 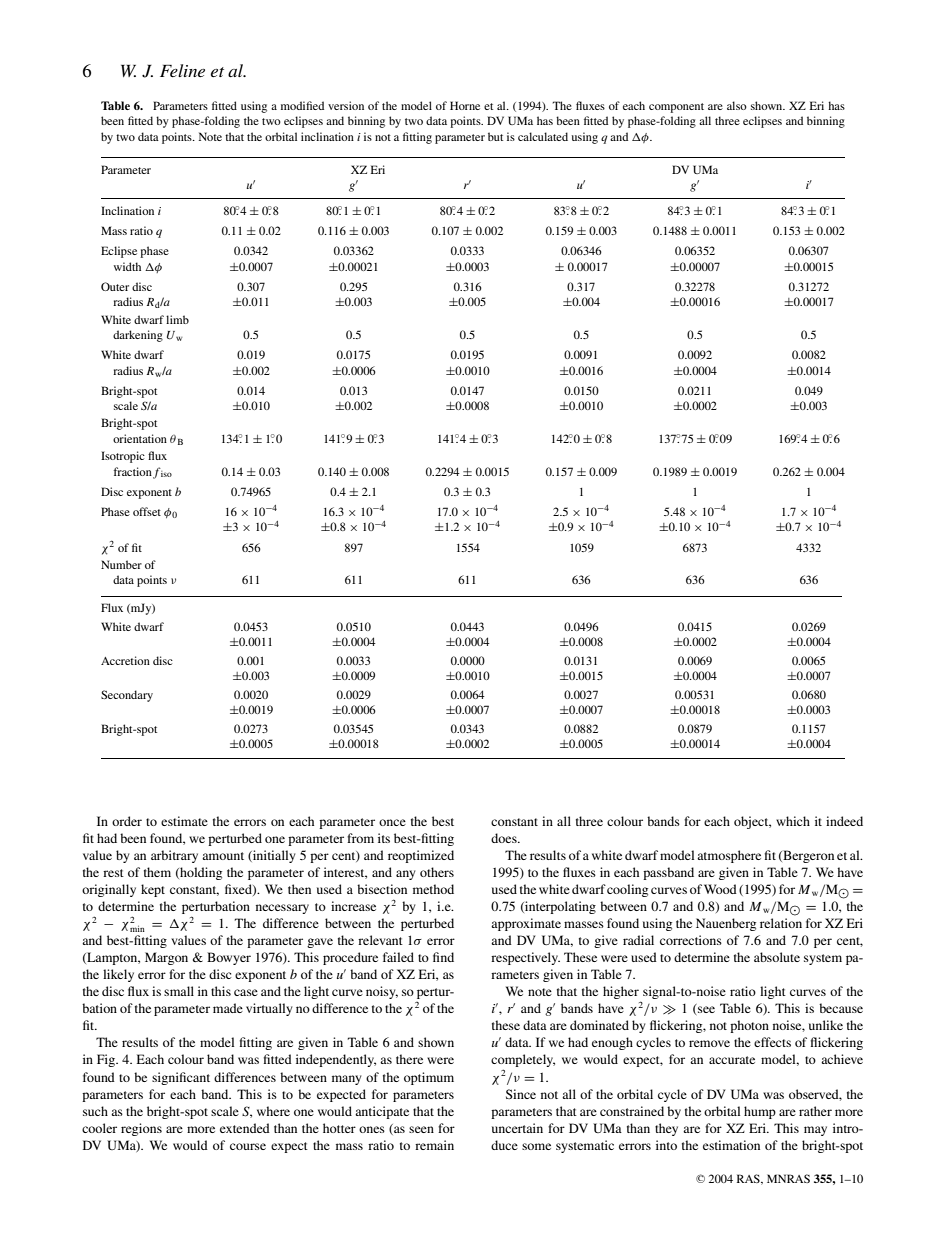 I want to click on once, so click(x=392, y=822).
